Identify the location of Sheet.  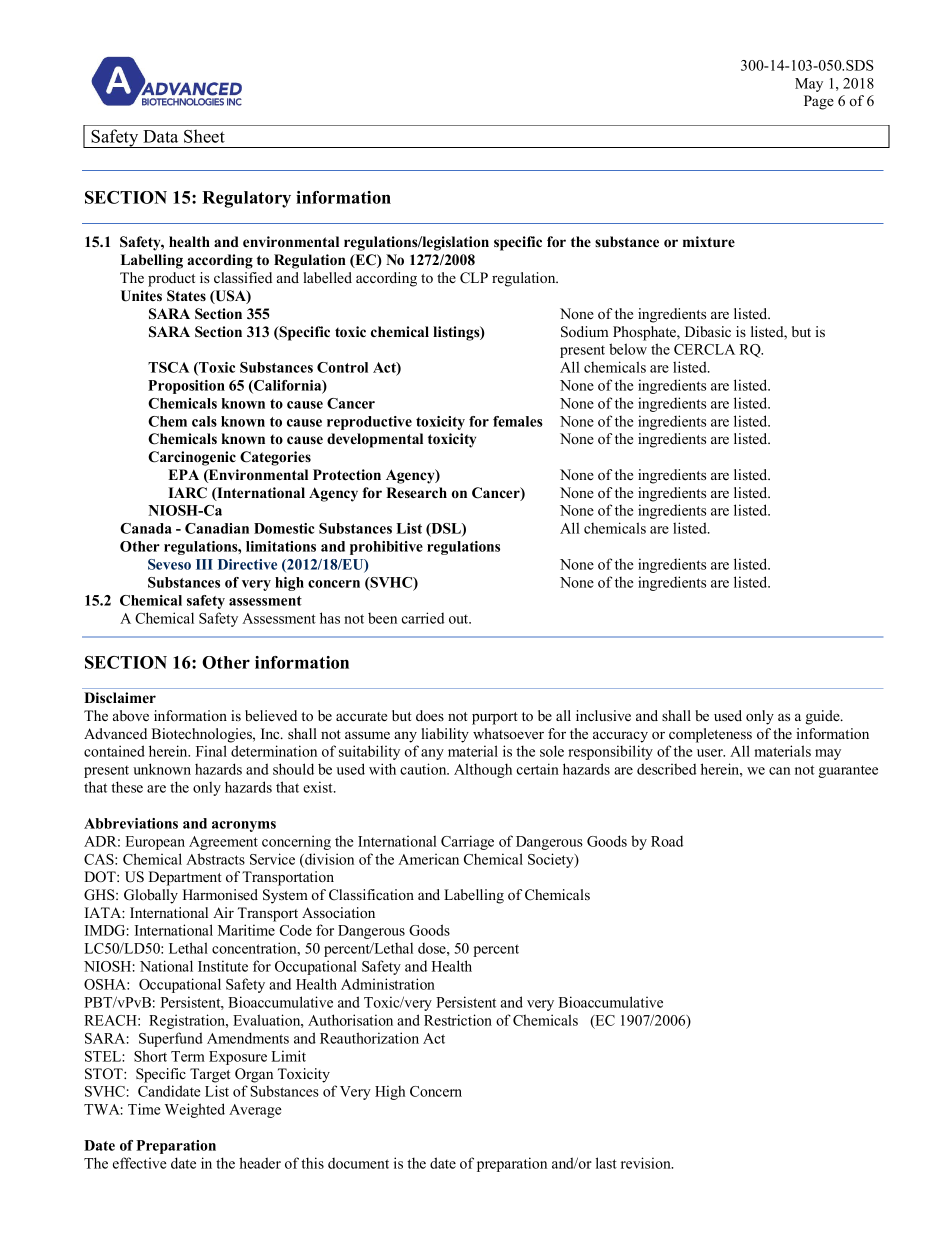
(204, 136).
